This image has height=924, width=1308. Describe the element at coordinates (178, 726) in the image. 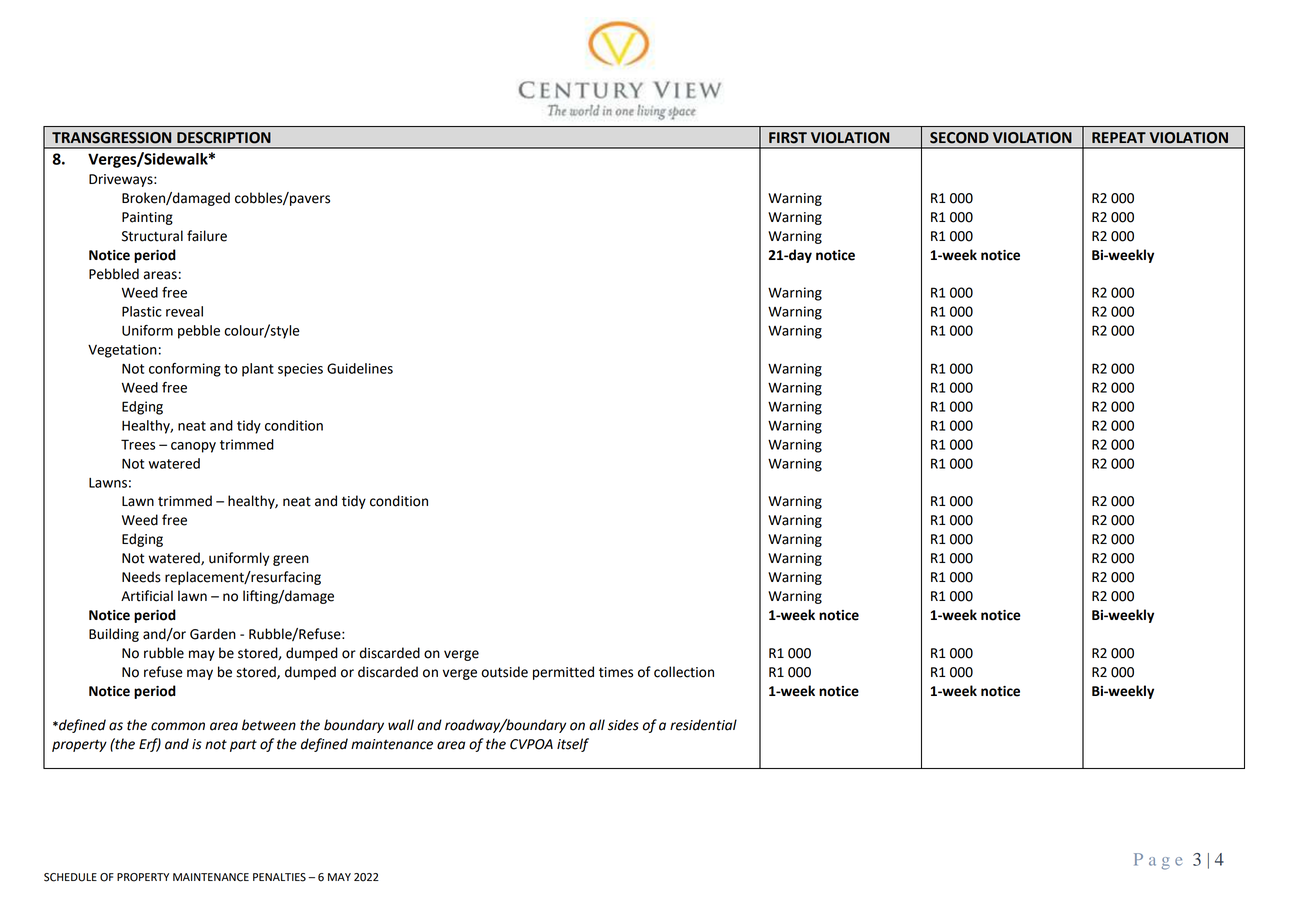

I see `common` at that location.
